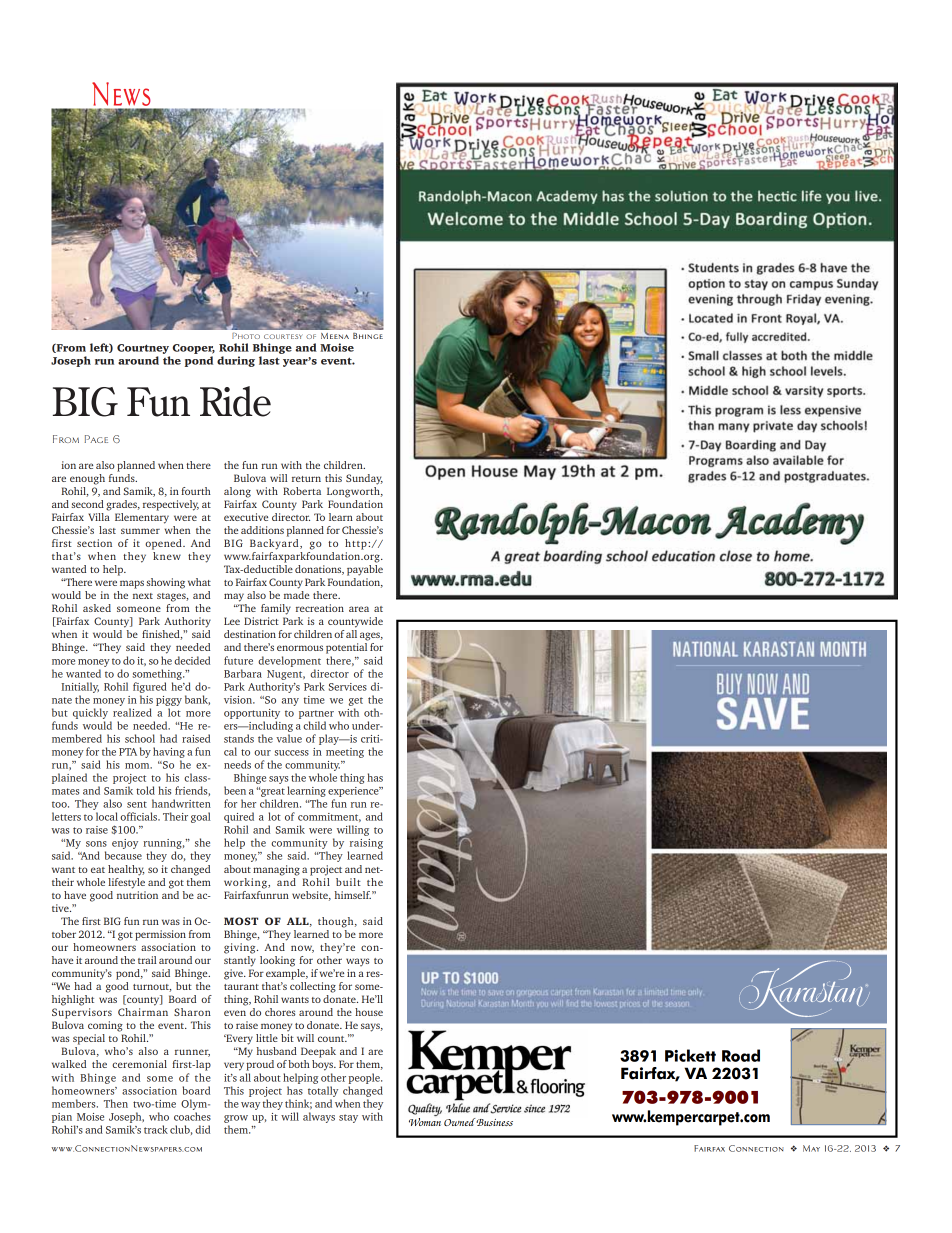  Describe the element at coordinates (353, 895) in the image. I see `himself` at that location.
